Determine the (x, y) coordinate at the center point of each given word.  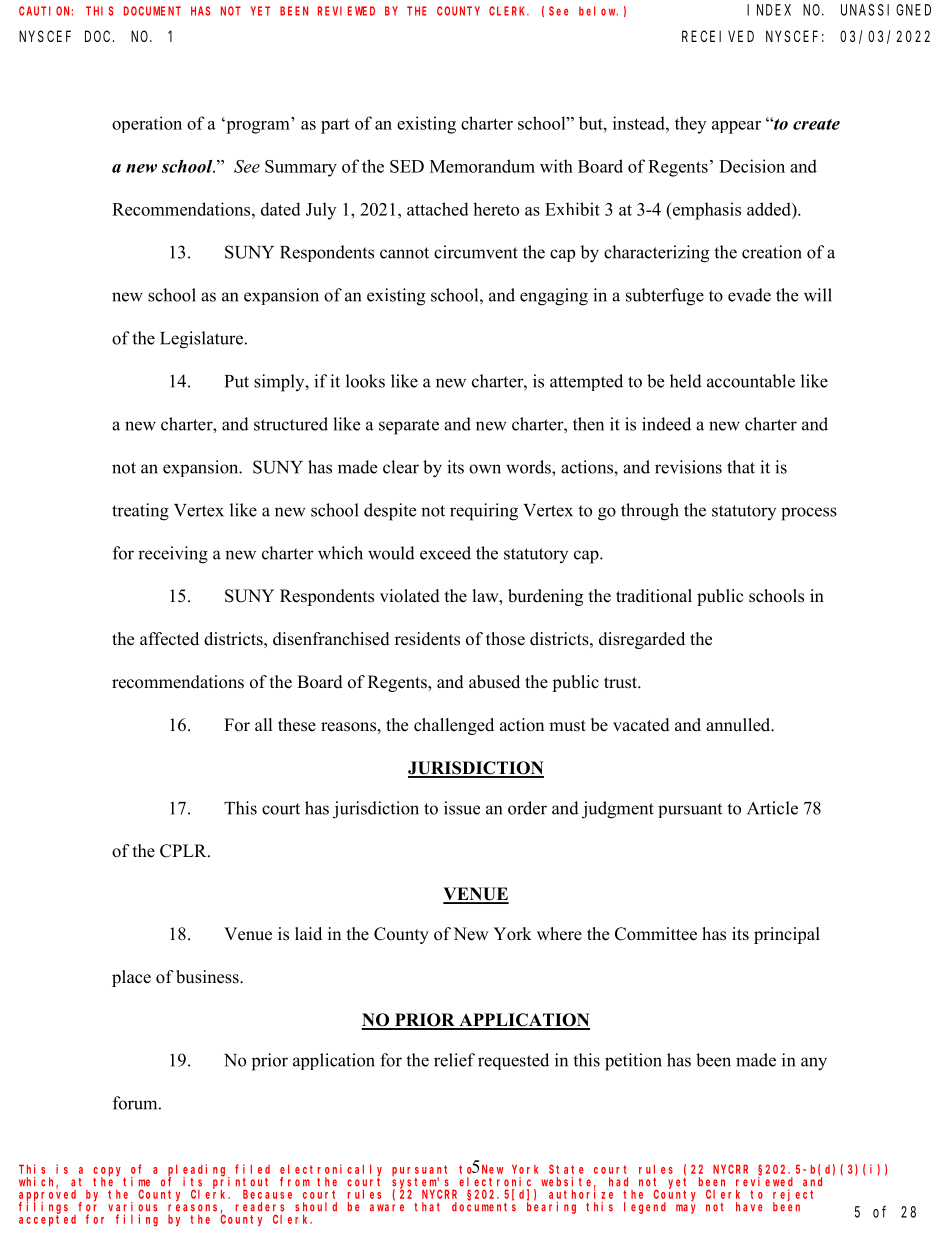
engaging (554, 297)
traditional (654, 596)
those (505, 639)
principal (787, 935)
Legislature (201, 340)
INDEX (769, 10)
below (598, 11)
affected (169, 639)
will (818, 295)
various (132, 1207)
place (131, 978)
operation (147, 124)
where (559, 934)
